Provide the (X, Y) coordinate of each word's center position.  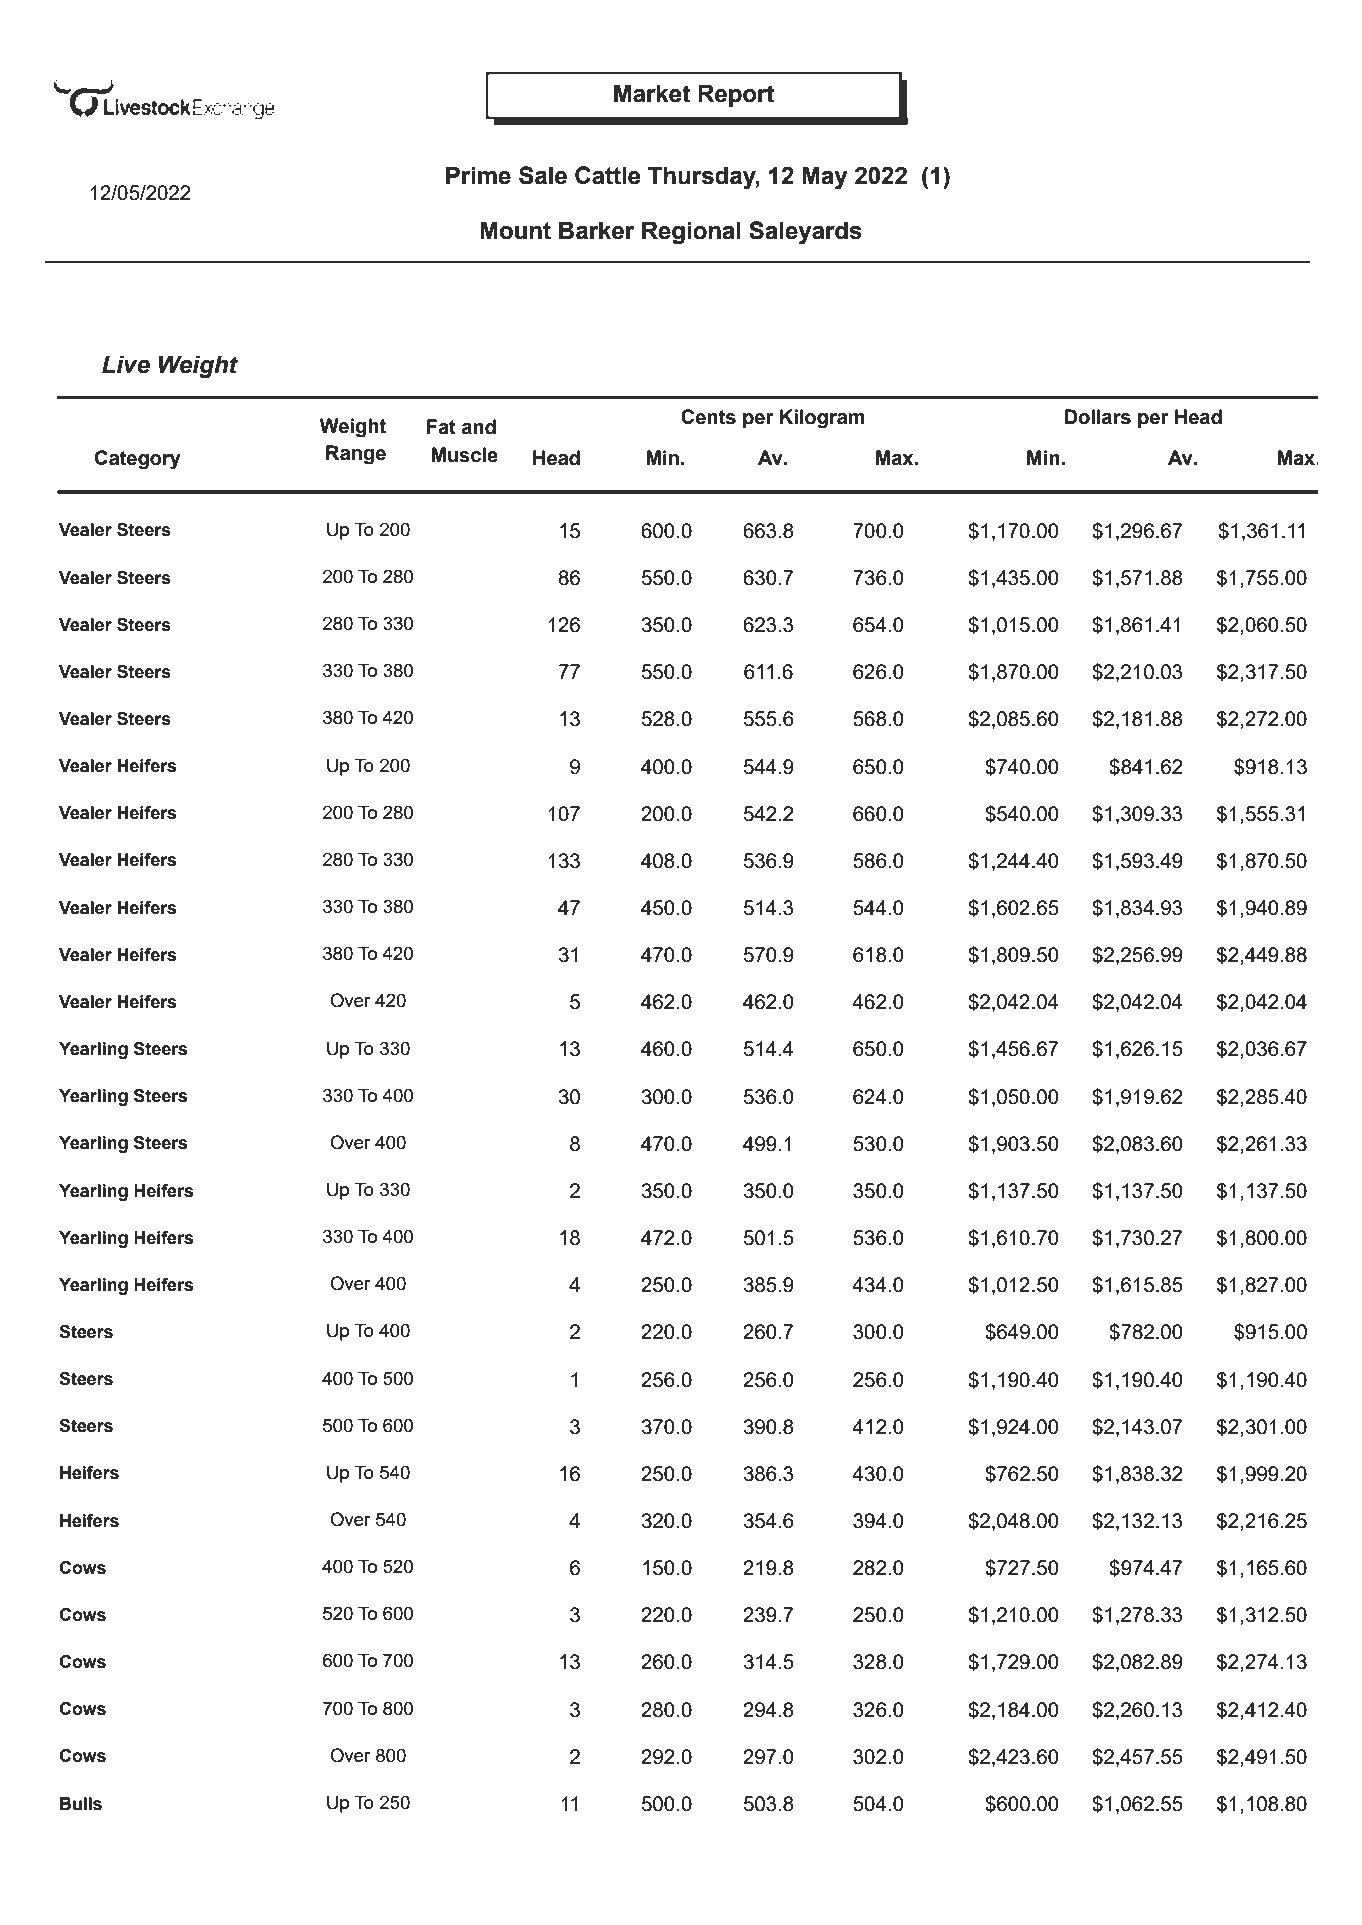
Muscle (464, 455)
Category (138, 460)
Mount (515, 230)
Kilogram (822, 419)
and (479, 427)
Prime (478, 175)
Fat (441, 427)
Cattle (607, 175)
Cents (708, 417)
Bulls (81, 1804)
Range (356, 455)
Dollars (1098, 417)
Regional (691, 233)
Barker (597, 230)
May (825, 178)
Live (126, 364)
